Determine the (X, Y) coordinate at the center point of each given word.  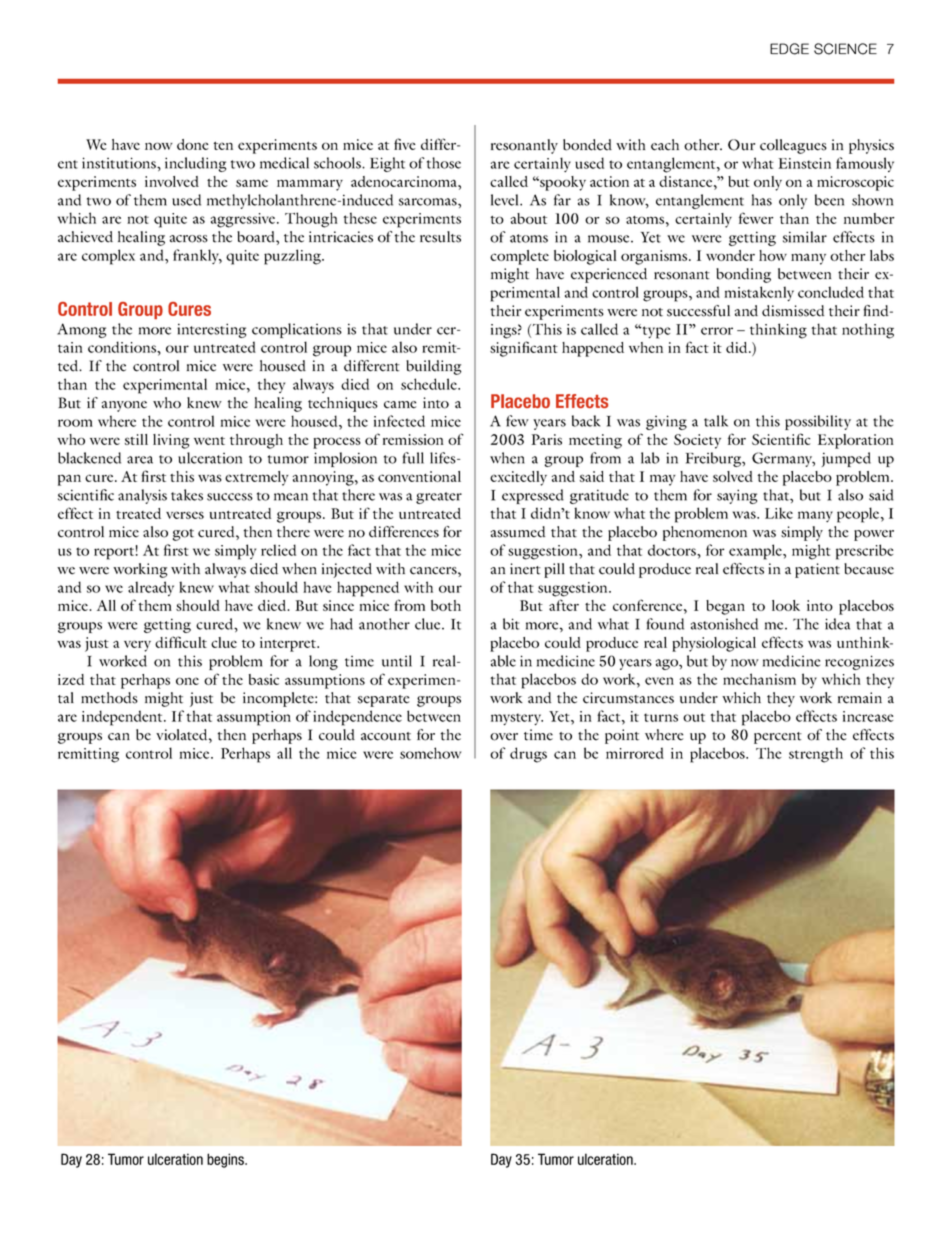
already (151, 588)
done (193, 144)
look (786, 605)
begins (226, 1160)
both (446, 605)
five (405, 144)
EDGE (789, 49)
